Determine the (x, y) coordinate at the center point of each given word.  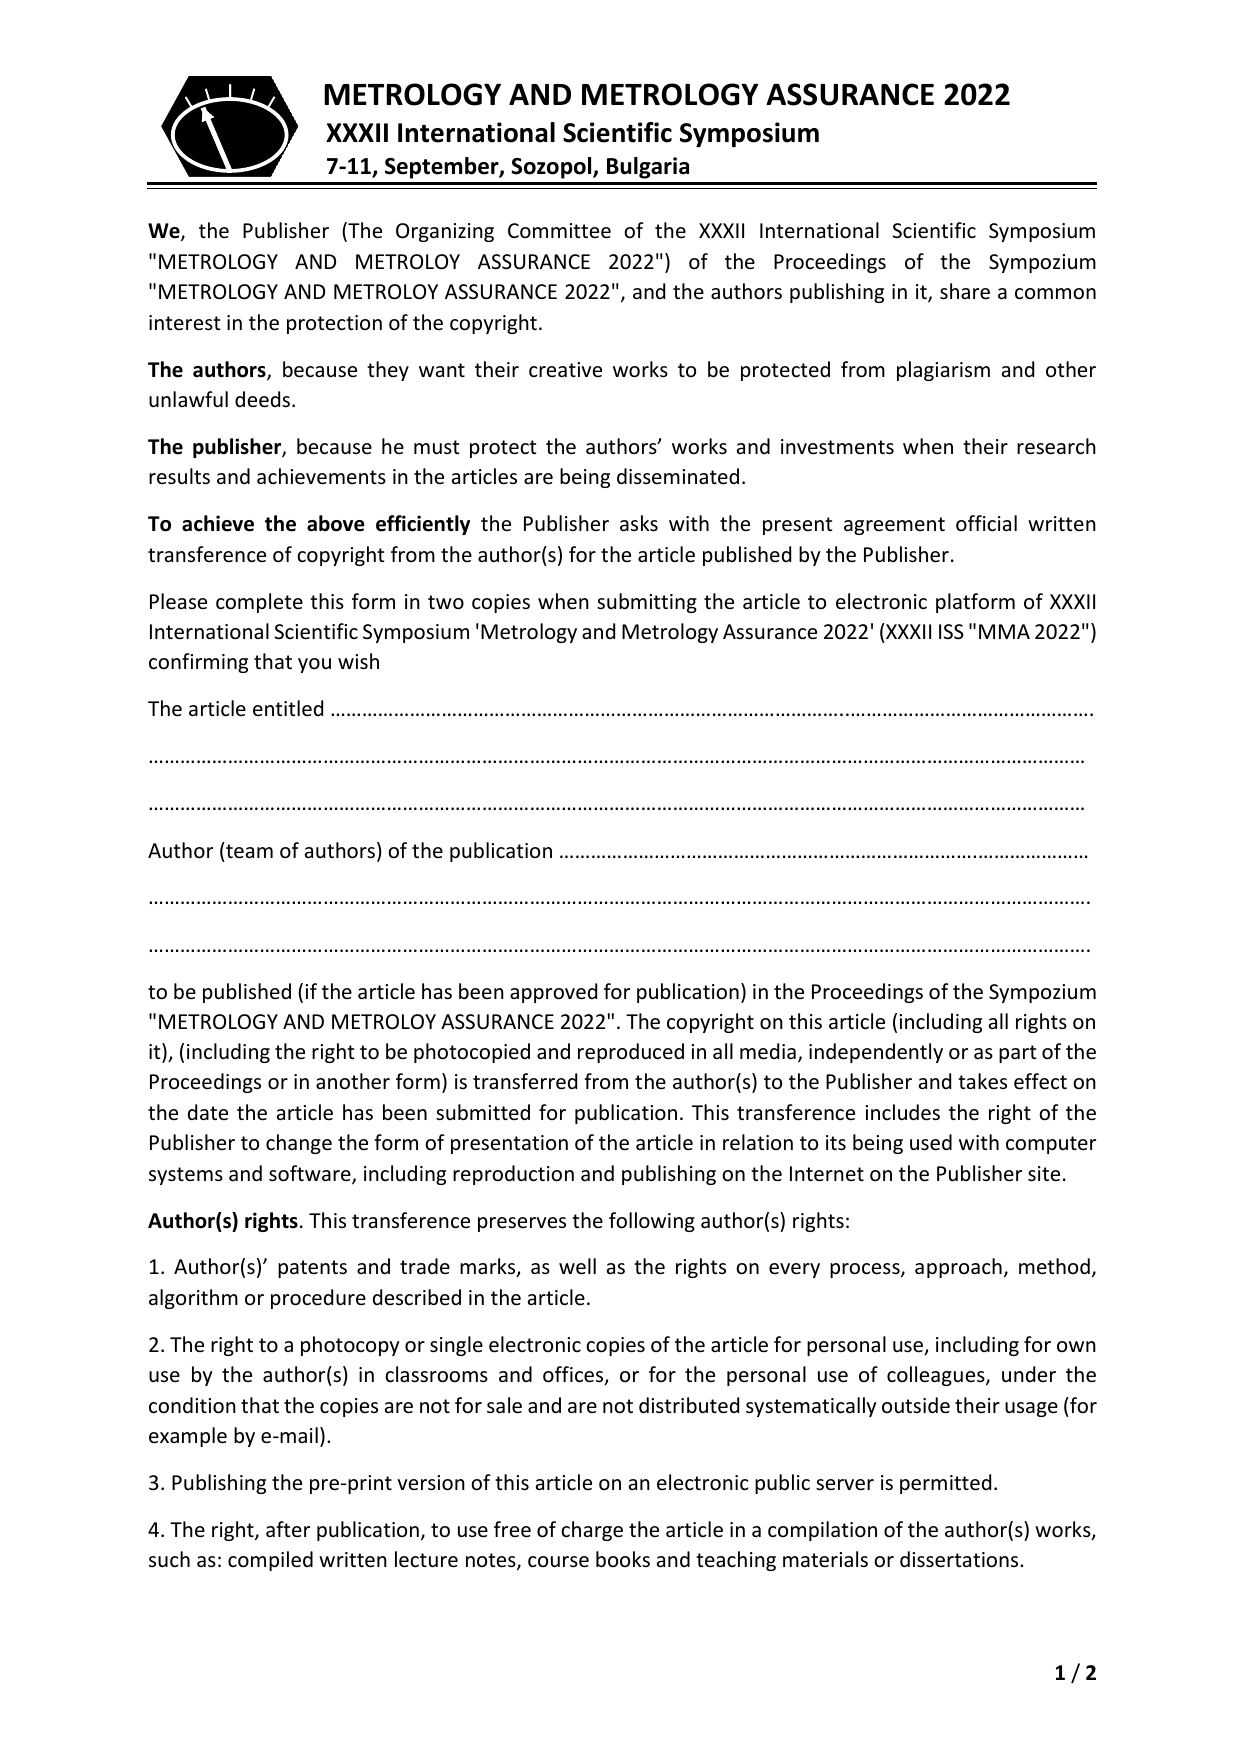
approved (553, 993)
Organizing (445, 232)
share (965, 291)
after (288, 1529)
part (1017, 1054)
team (248, 850)
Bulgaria (648, 168)
